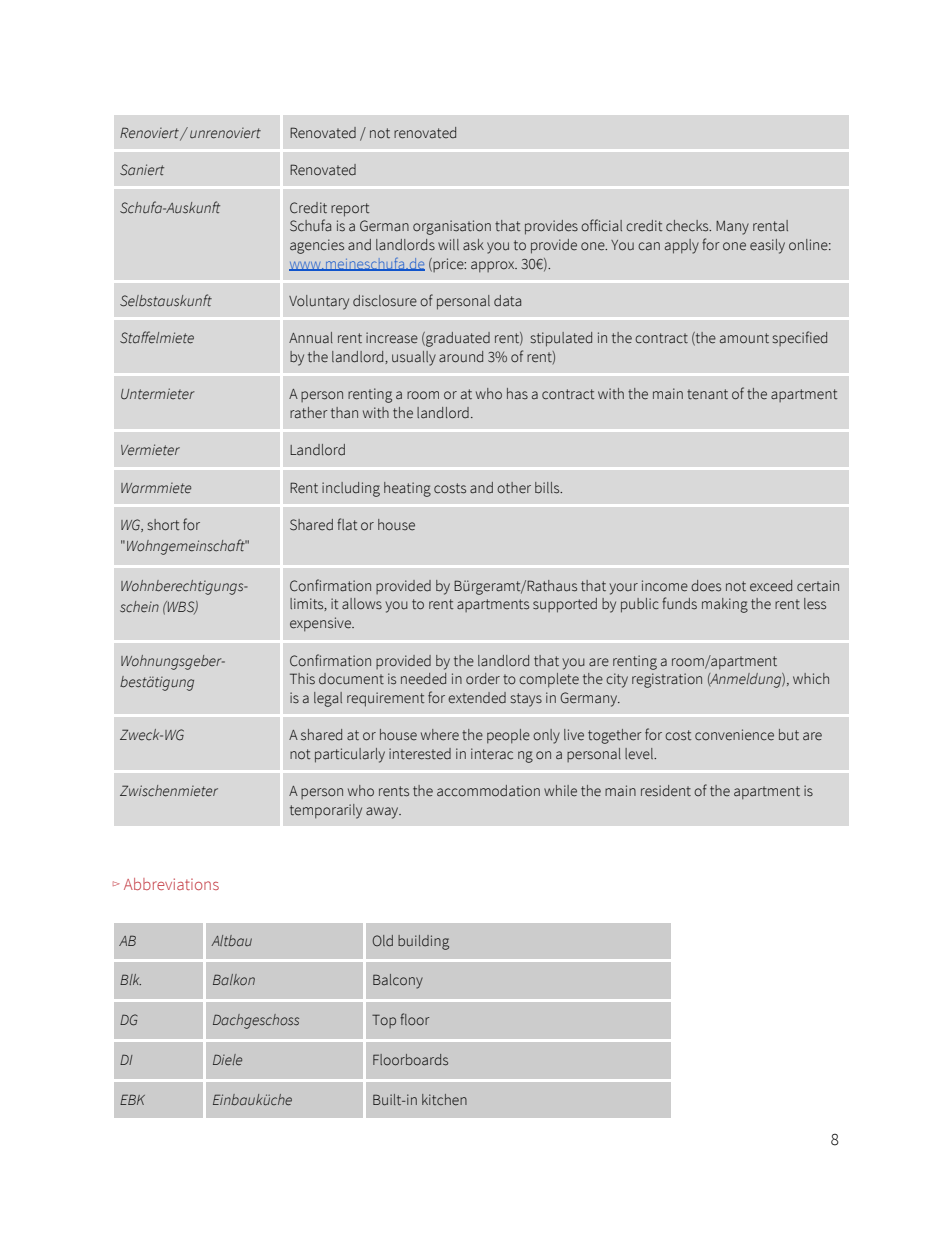 This image has height=1233, width=952. What do you see at coordinates (706, 586) in the image?
I see `does` at bounding box center [706, 586].
